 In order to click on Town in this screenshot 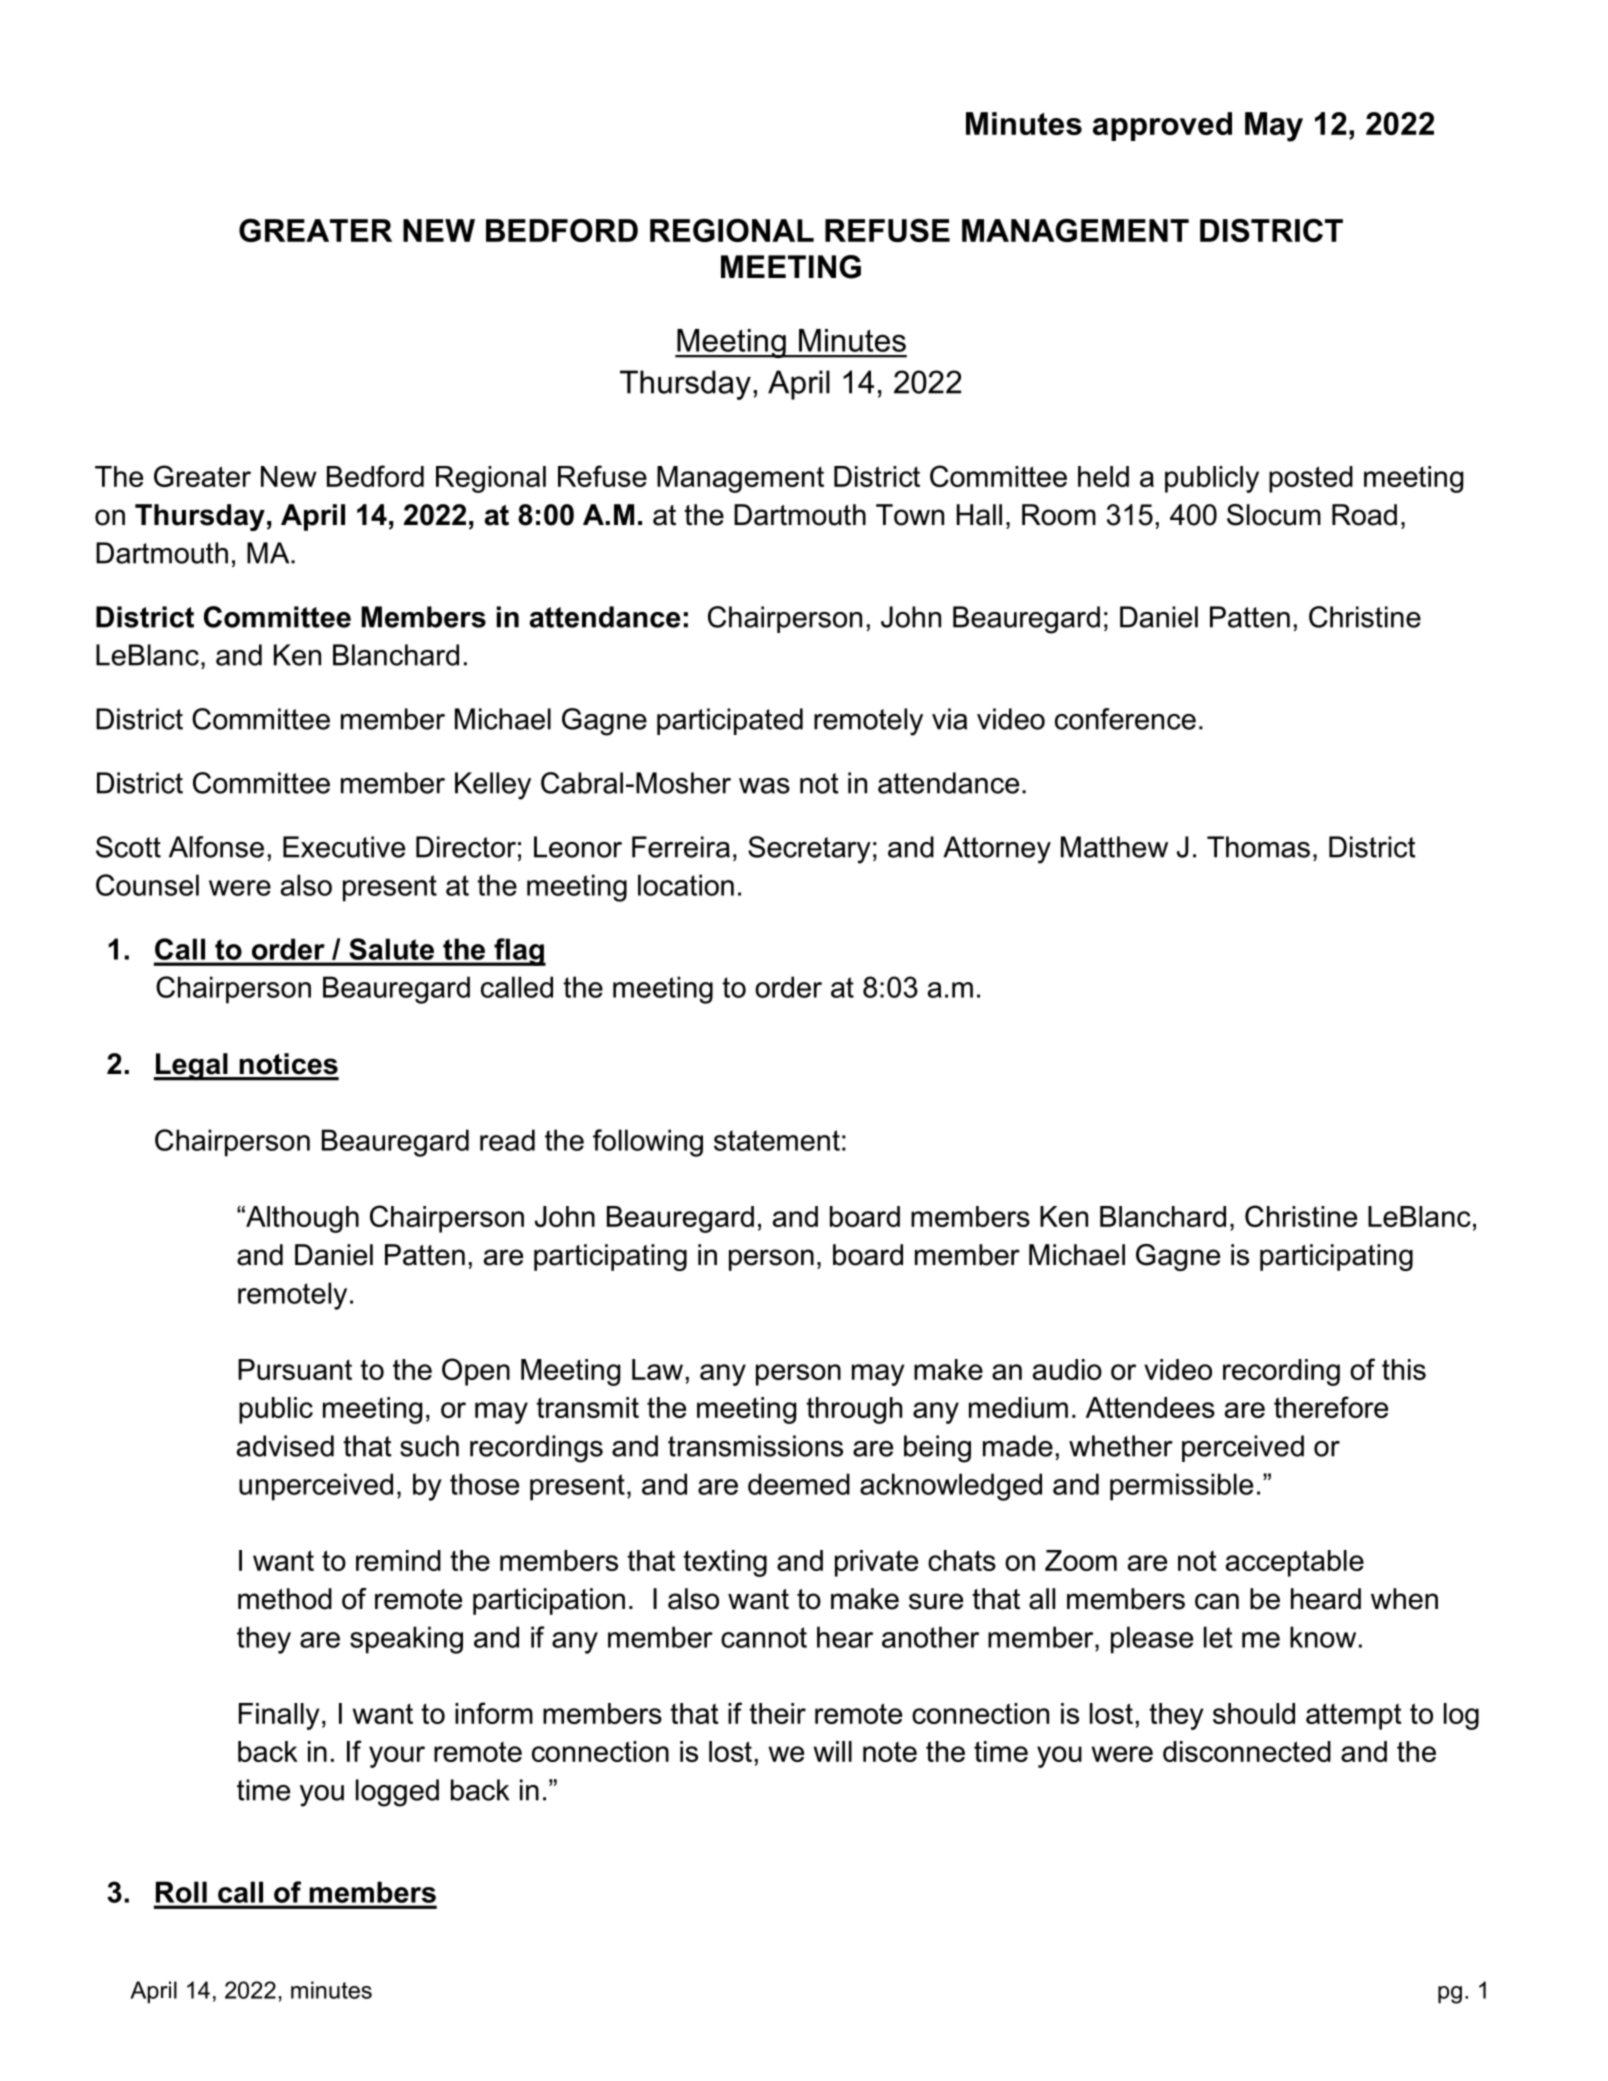, I will do `click(910, 515)`.
